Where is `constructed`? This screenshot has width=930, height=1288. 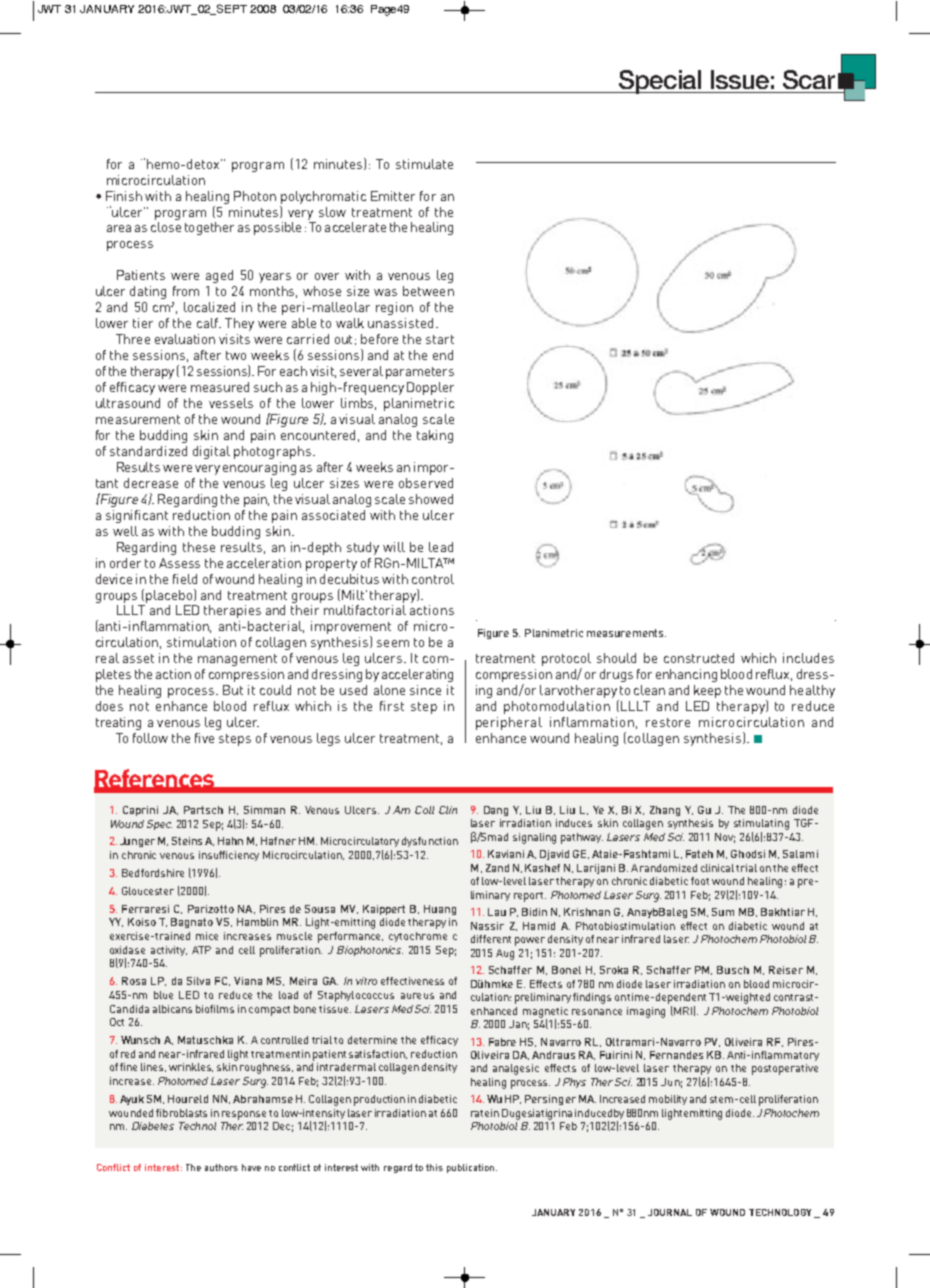 constructed is located at coordinates (699, 658).
